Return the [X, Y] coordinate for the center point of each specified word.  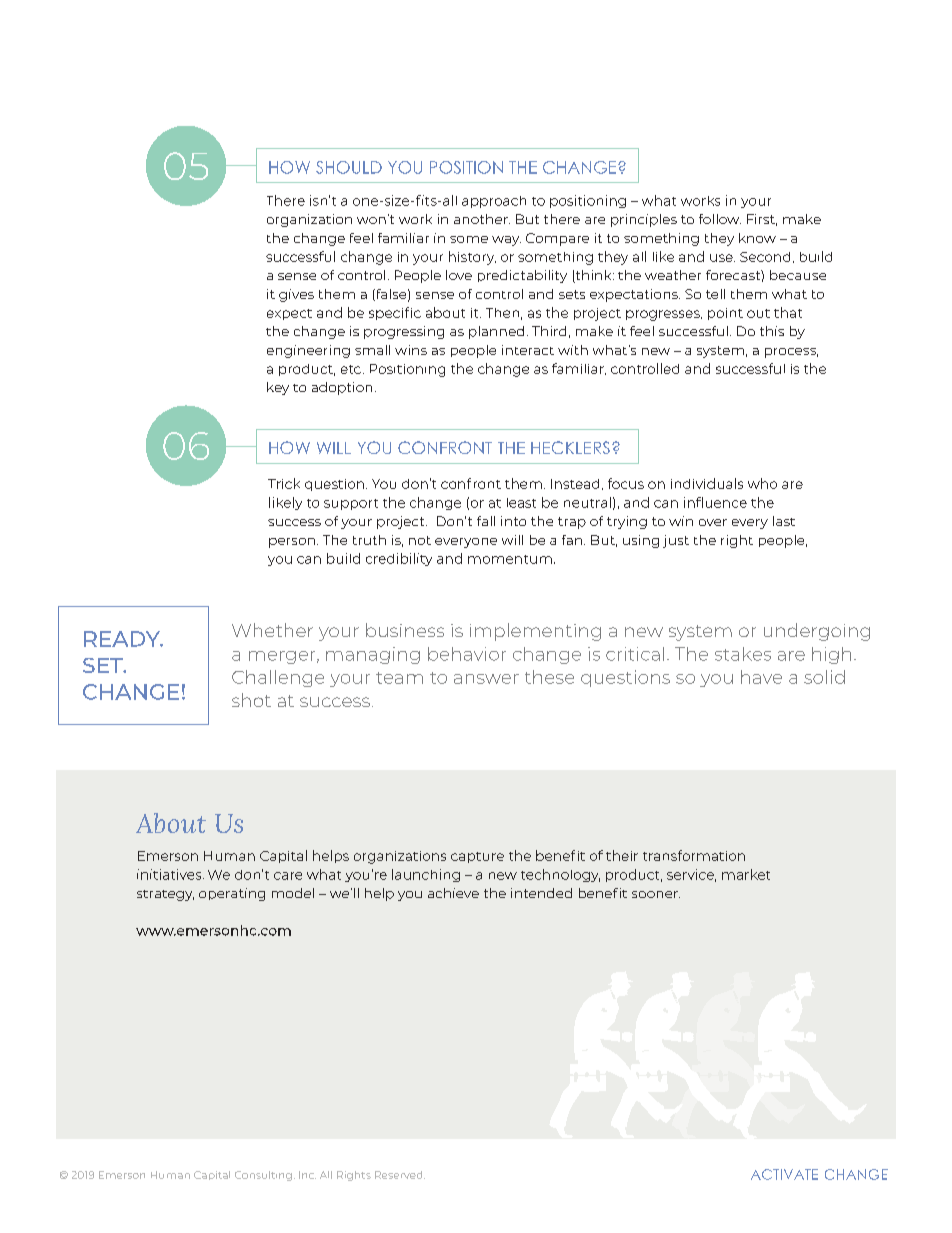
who [762, 483]
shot [251, 700]
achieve [453, 893]
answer [486, 679]
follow [720, 219]
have [761, 677]
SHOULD [349, 167]
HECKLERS [570, 447]
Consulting [263, 1176]
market [746, 874]
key [278, 388]
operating [232, 894]
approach [494, 202]
